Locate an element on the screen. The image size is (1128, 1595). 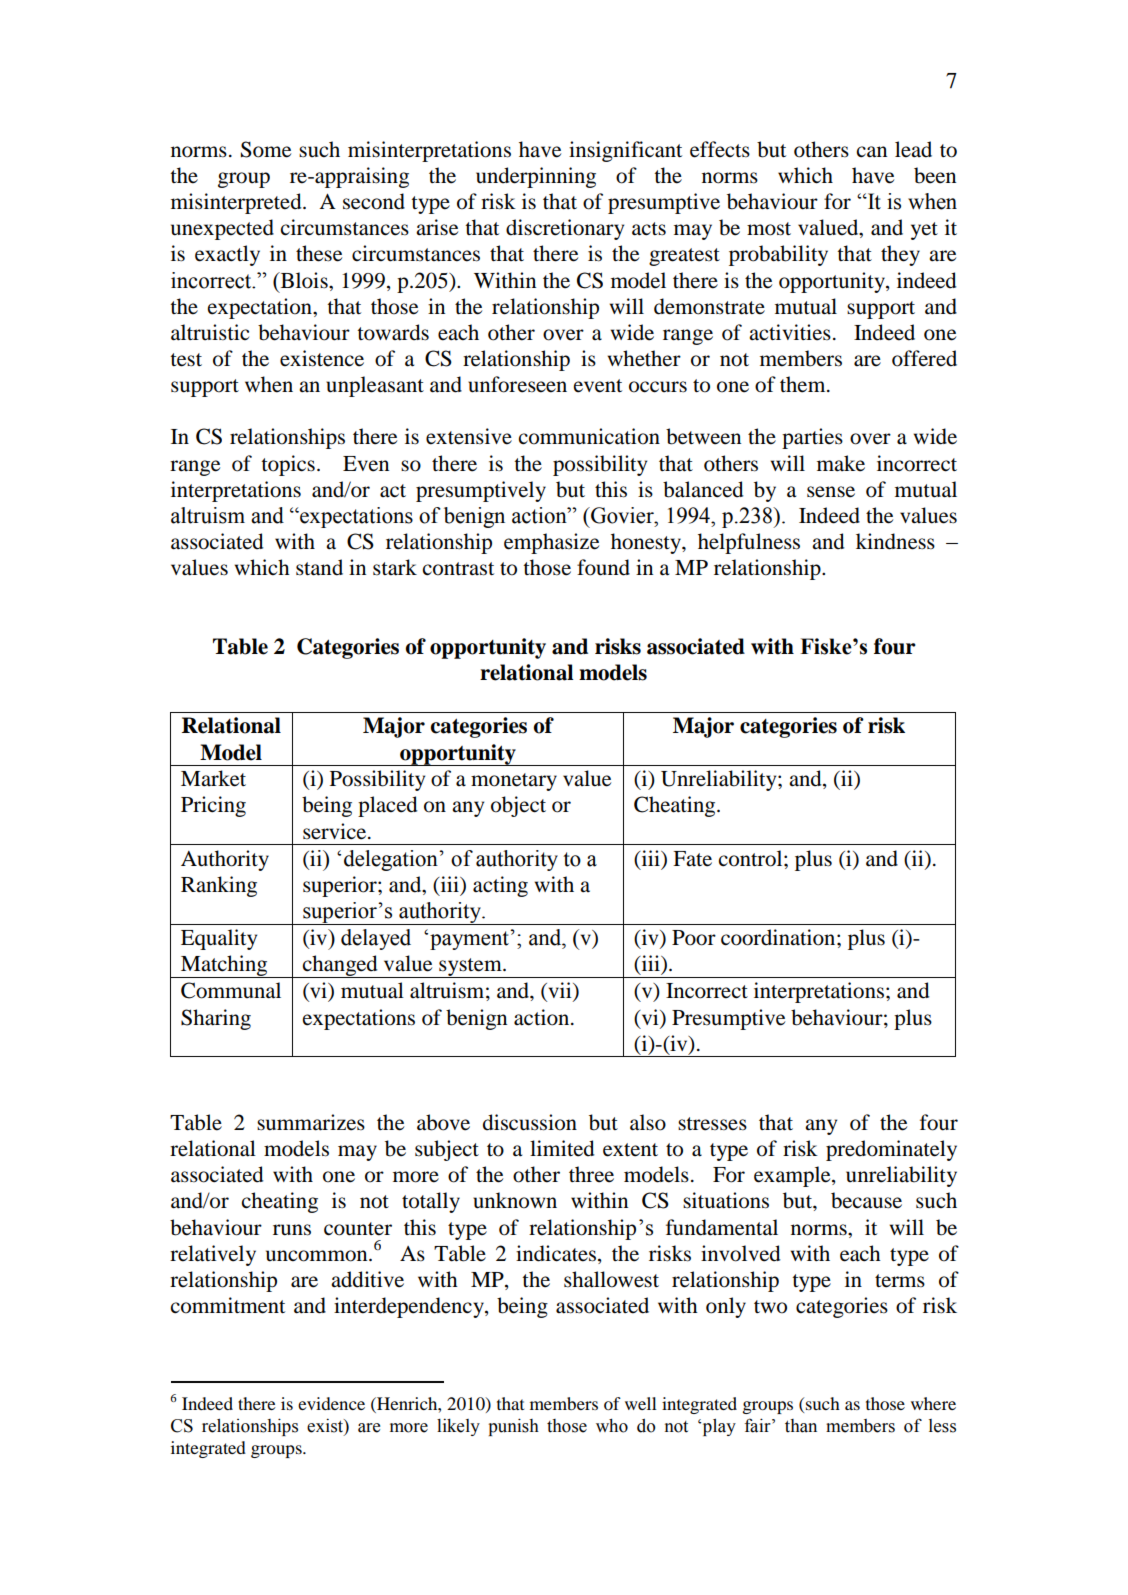
who is located at coordinates (612, 1426).
